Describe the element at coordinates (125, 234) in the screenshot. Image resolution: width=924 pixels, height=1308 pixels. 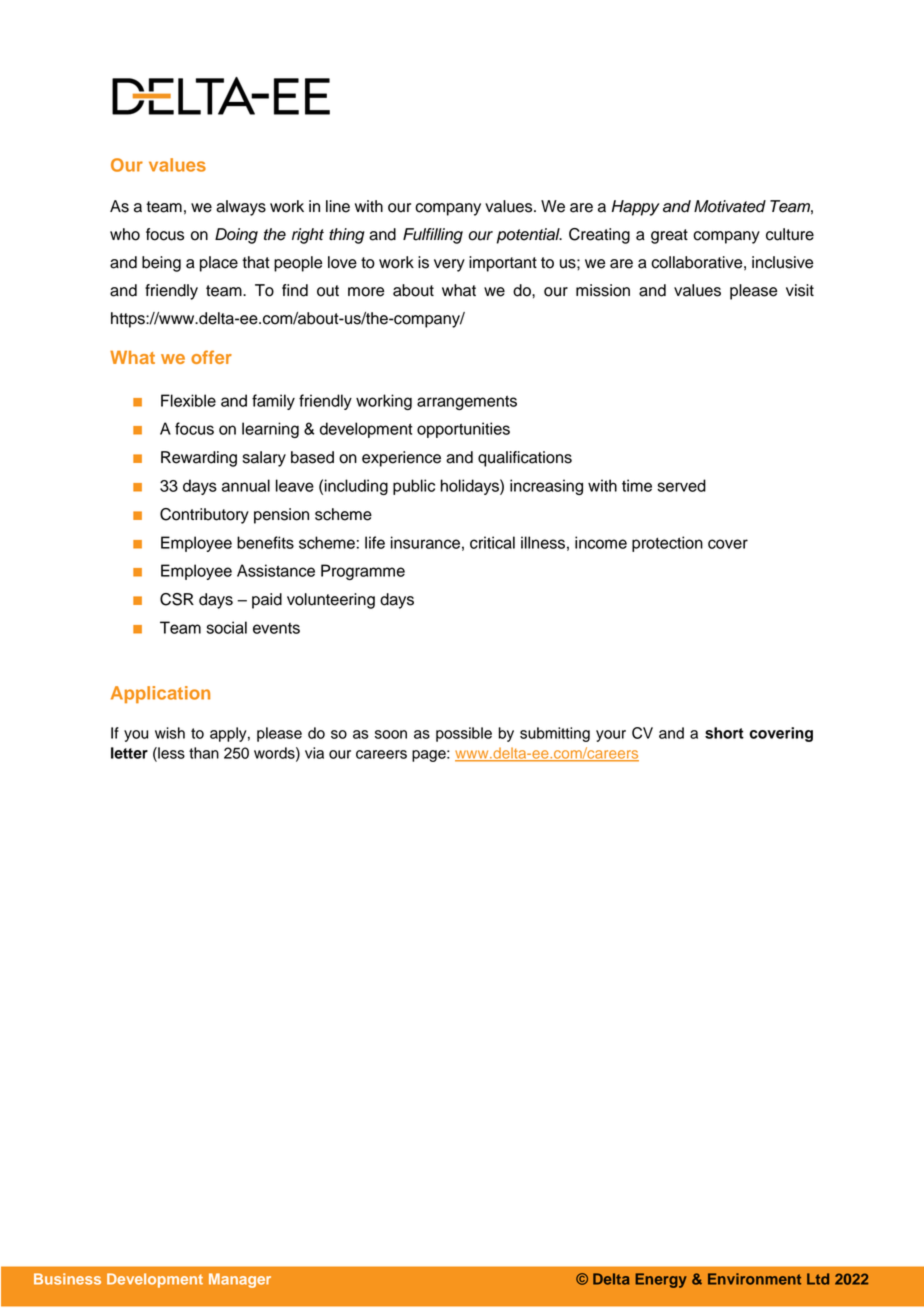
I see `who` at that location.
